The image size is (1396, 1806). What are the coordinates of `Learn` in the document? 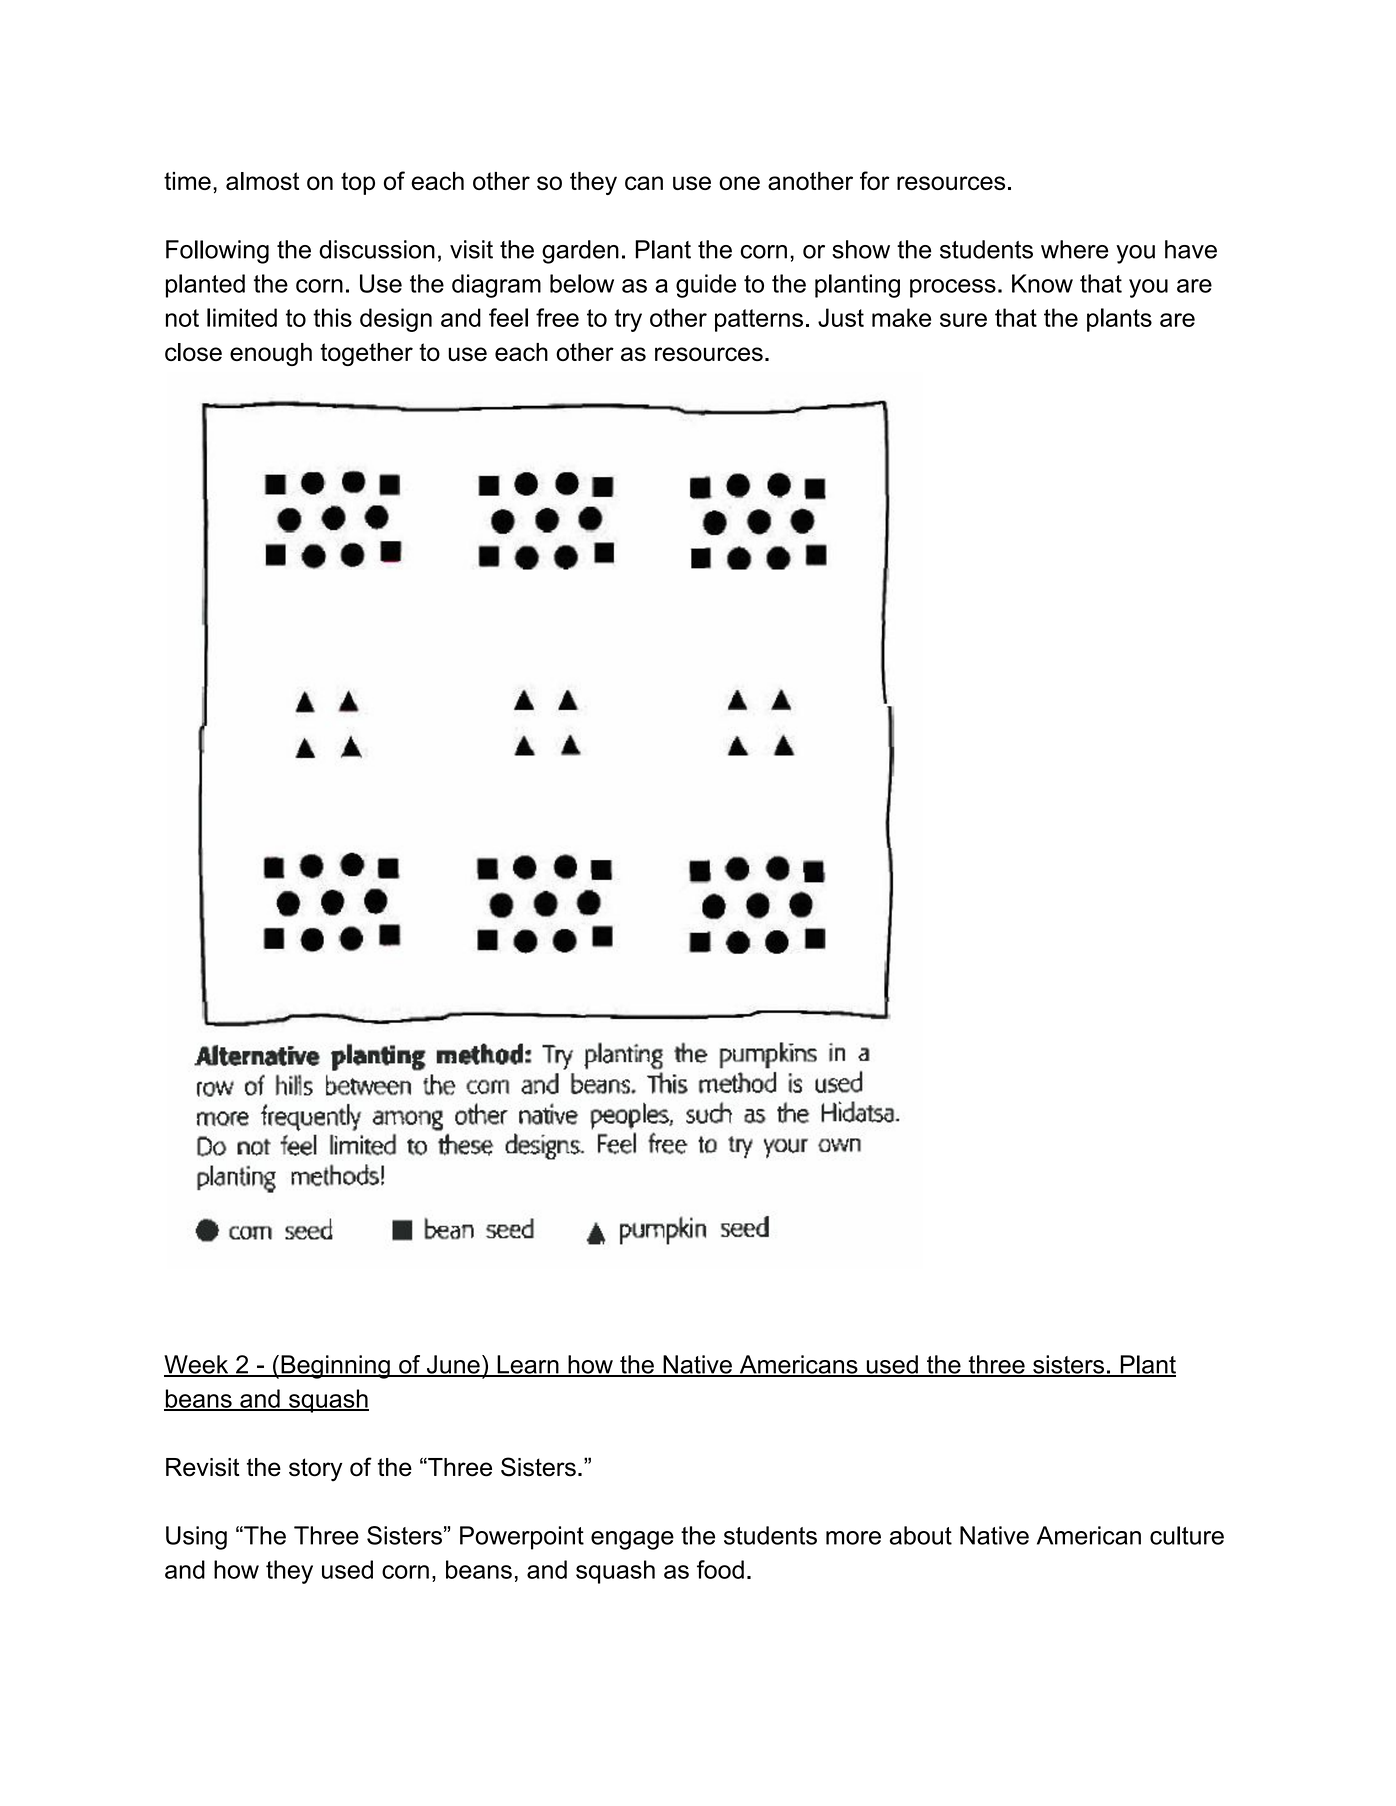 It's located at (528, 1365).
